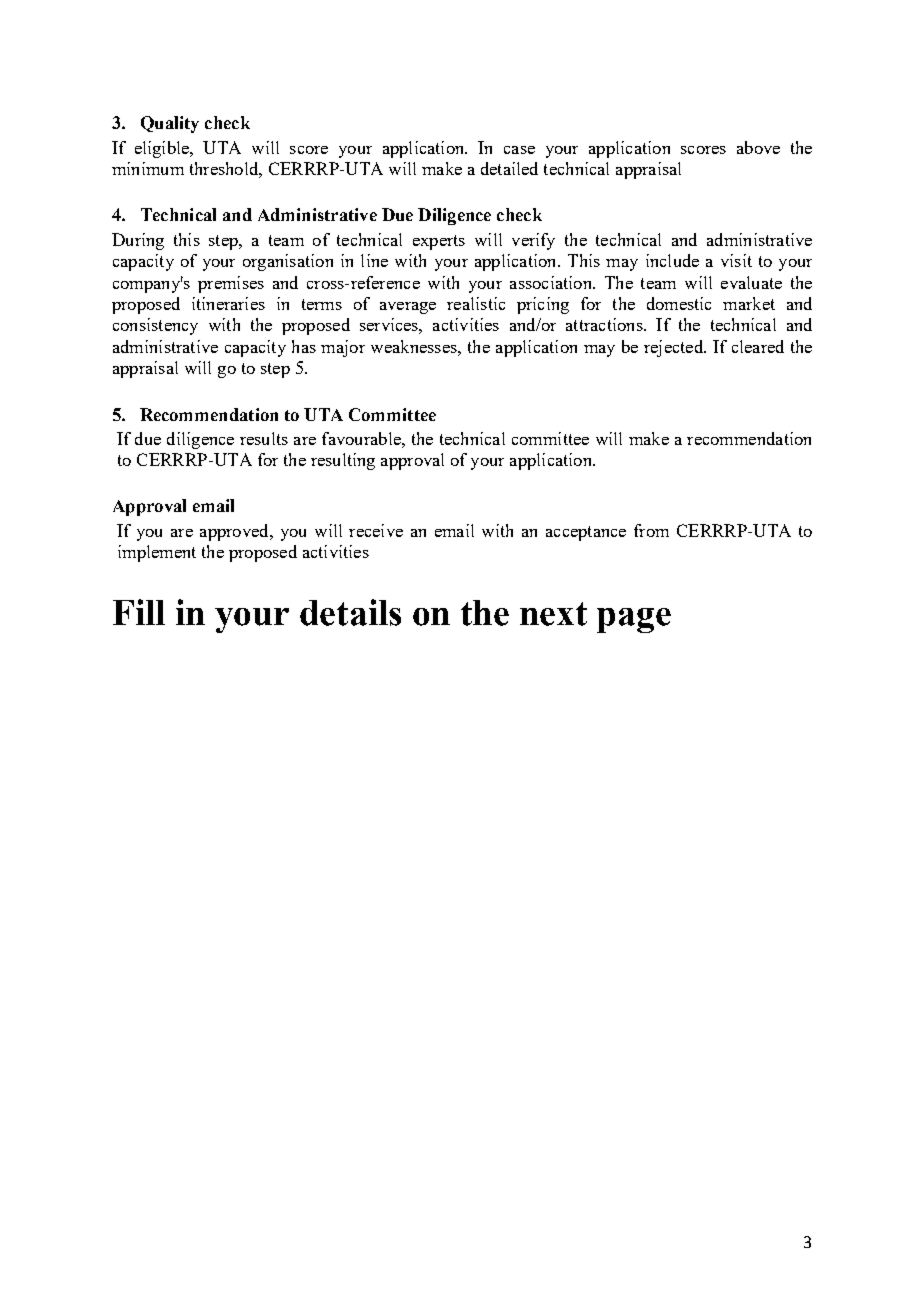  I want to click on resulting, so click(343, 461).
